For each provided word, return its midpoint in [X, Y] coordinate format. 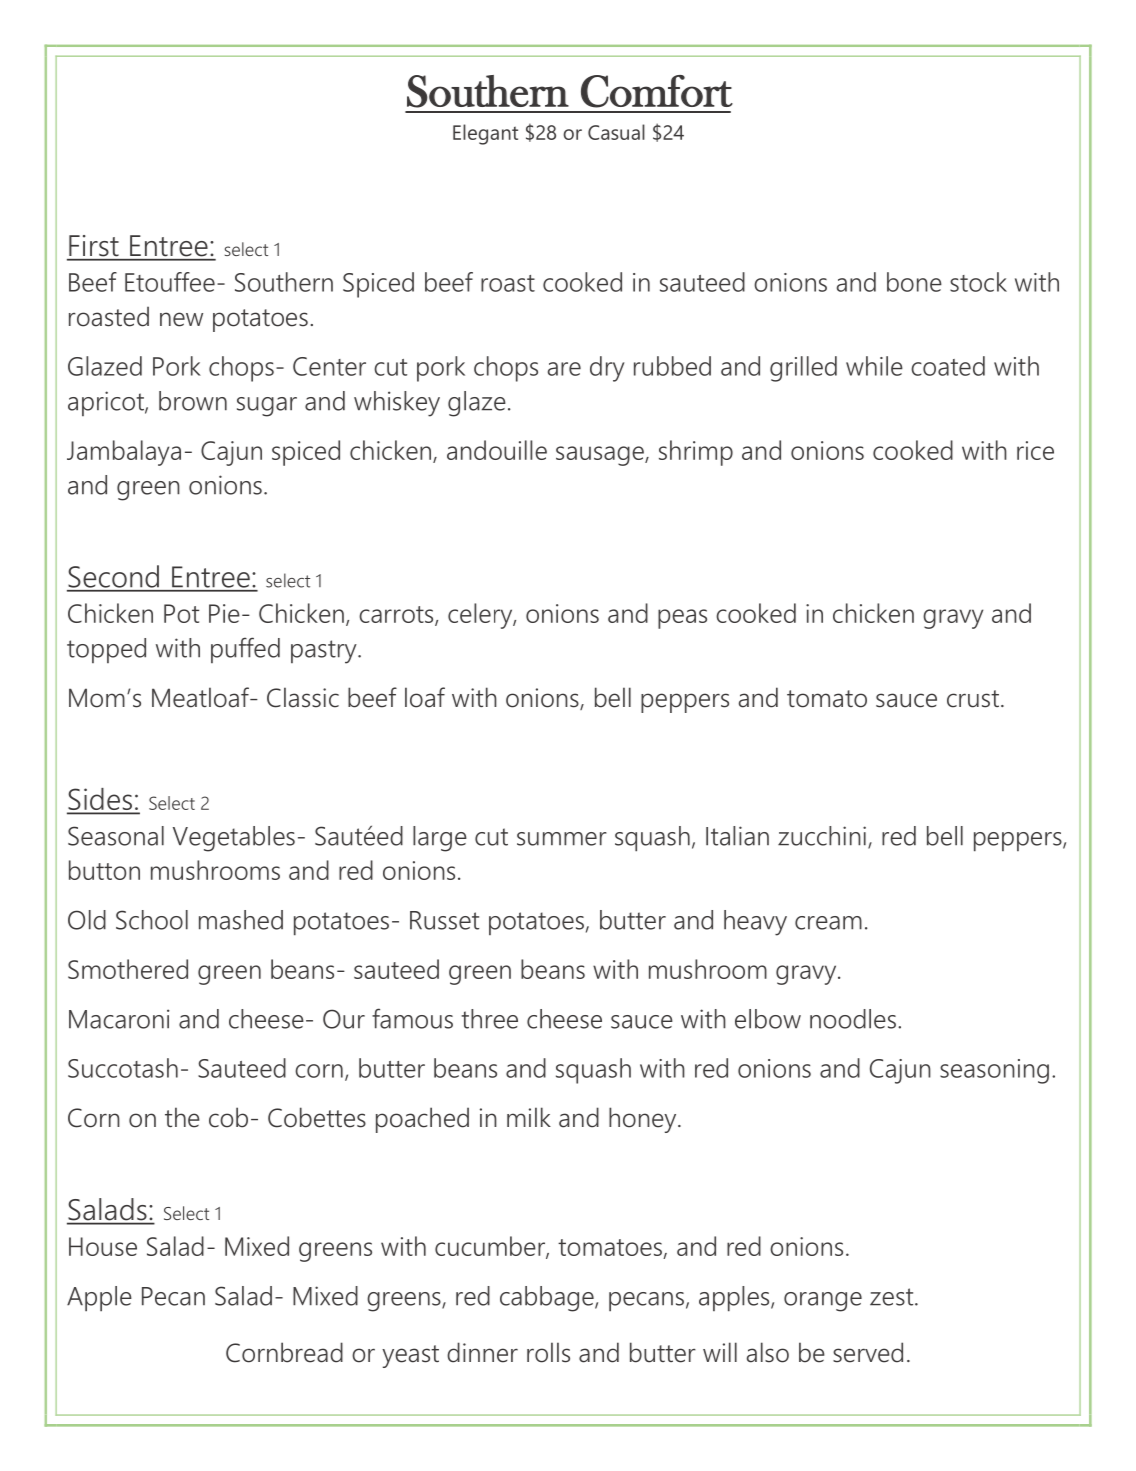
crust [973, 699]
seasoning [994, 1071]
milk [529, 1117]
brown [193, 401]
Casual [616, 132]
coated [948, 366]
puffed [245, 650]
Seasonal [116, 836]
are [564, 369]
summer [562, 839]
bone [914, 282]
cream [828, 923]
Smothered [128, 969]
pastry [325, 652]
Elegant [485, 134]
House [103, 1246]
